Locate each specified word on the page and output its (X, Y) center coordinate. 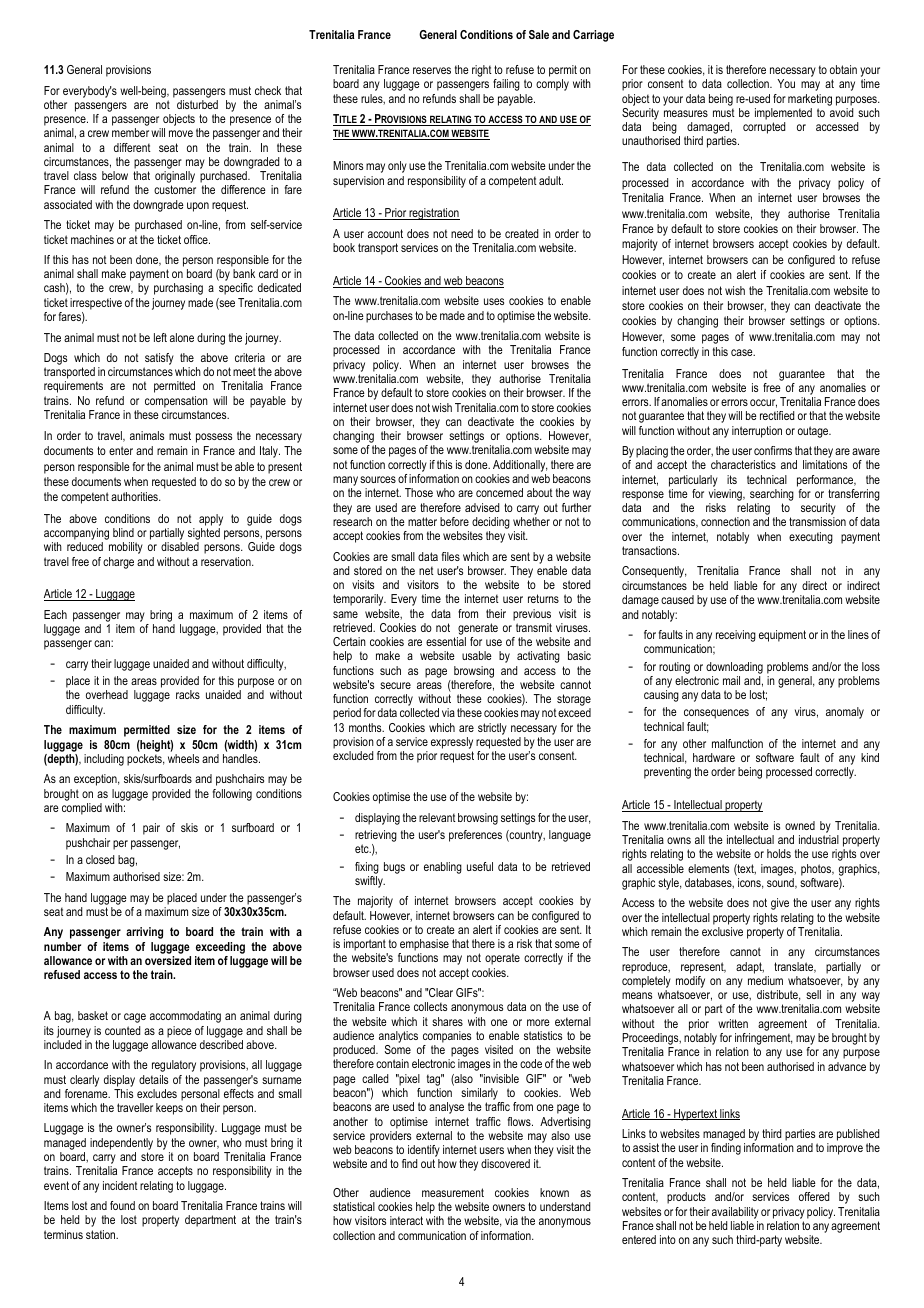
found (122, 1205)
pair (151, 829)
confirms (773, 450)
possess (214, 438)
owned (800, 825)
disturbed (197, 104)
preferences (475, 836)
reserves (432, 70)
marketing (810, 100)
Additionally (520, 466)
